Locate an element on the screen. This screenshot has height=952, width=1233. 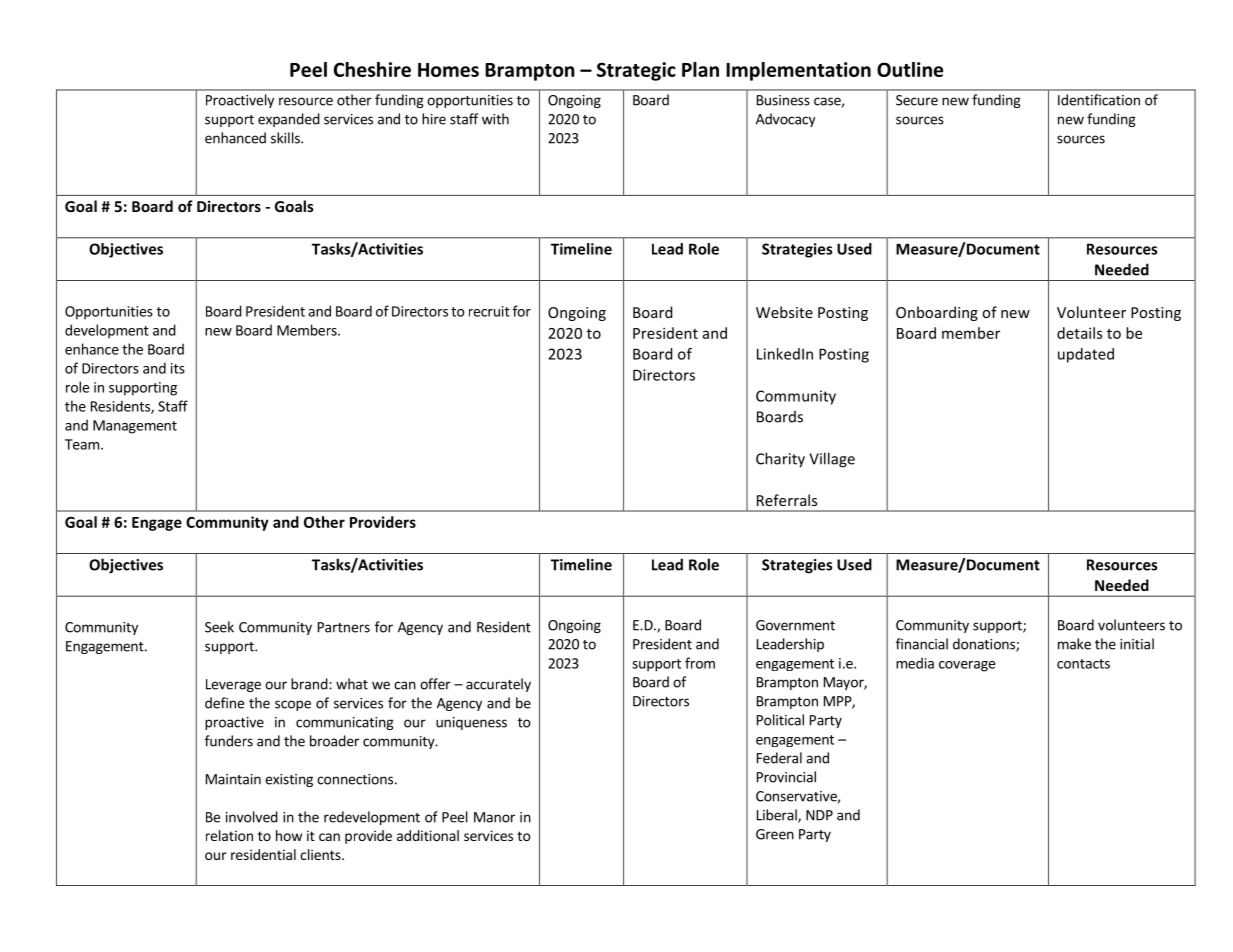
donations is located at coordinates (985, 645).
